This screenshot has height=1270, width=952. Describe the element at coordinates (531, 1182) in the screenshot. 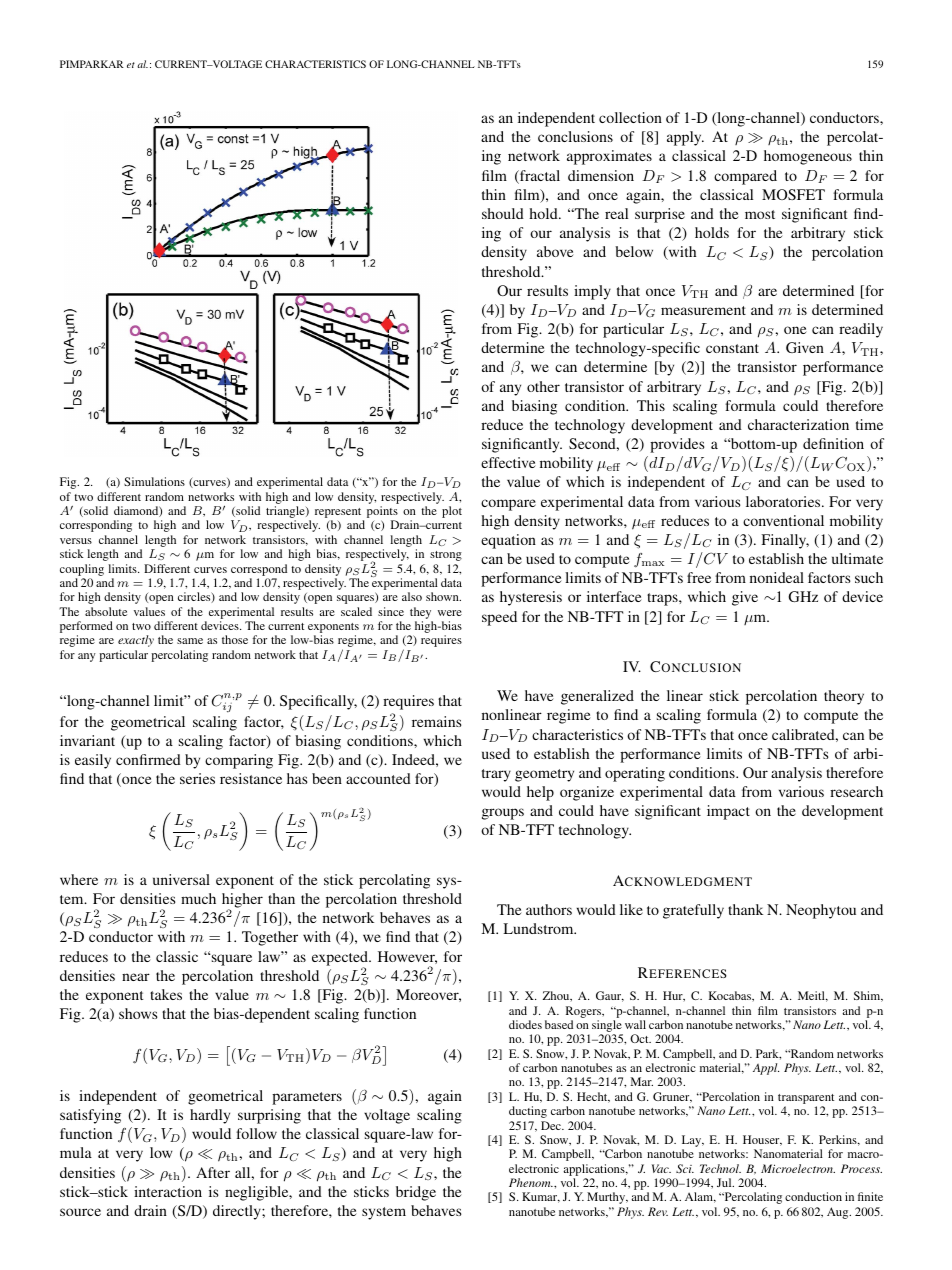

I see `Phenom` at that location.
